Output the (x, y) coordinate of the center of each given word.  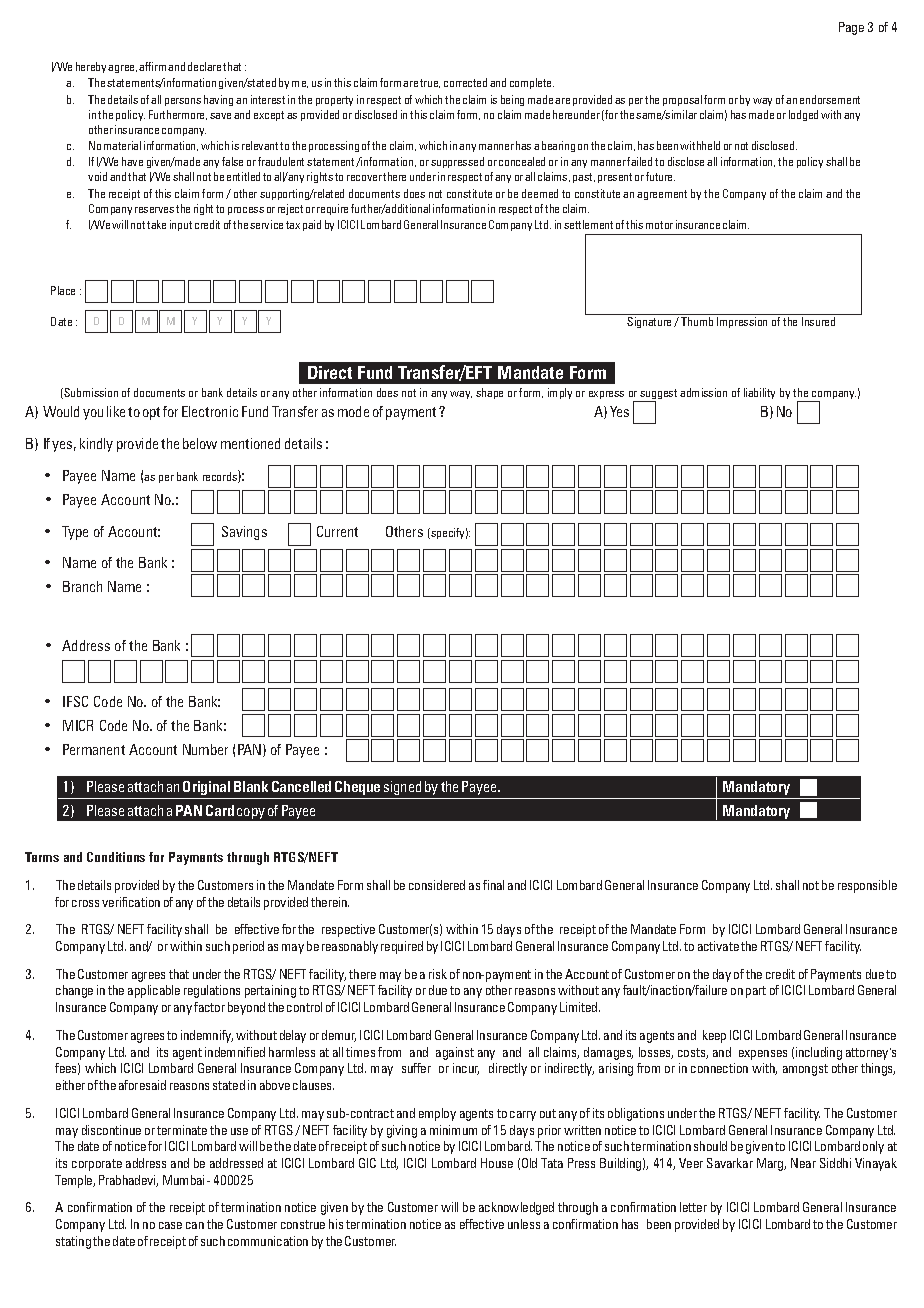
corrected (465, 82)
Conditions (116, 857)
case (170, 1225)
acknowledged (516, 1208)
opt (151, 413)
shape (489, 393)
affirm (152, 66)
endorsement (830, 99)
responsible (867, 886)
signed (402, 788)
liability (759, 393)
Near (803, 1163)
